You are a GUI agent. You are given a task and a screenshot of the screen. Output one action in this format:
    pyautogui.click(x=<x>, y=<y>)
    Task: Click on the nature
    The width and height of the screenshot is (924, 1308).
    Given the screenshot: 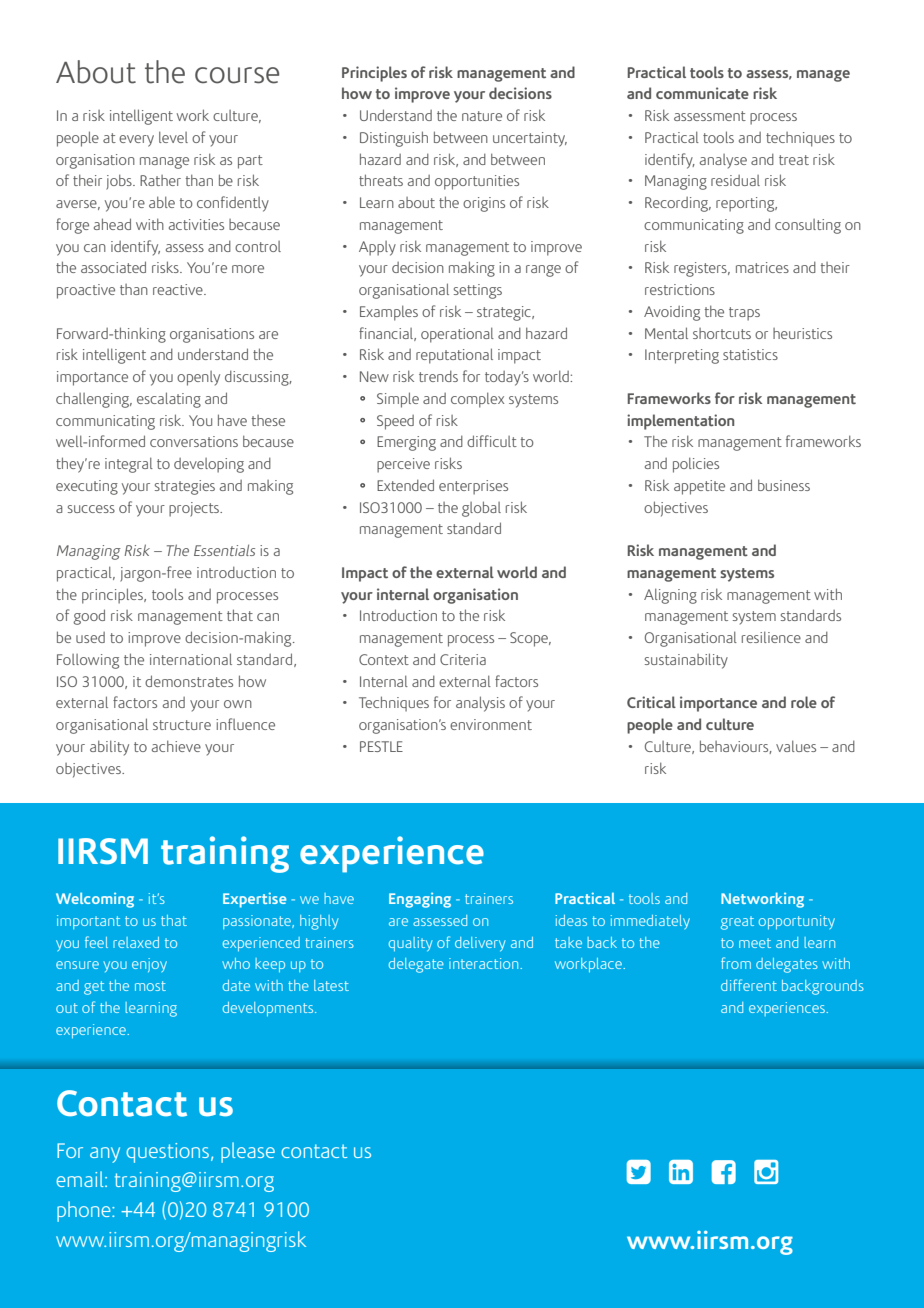 What is the action you would take?
    pyautogui.click(x=482, y=116)
